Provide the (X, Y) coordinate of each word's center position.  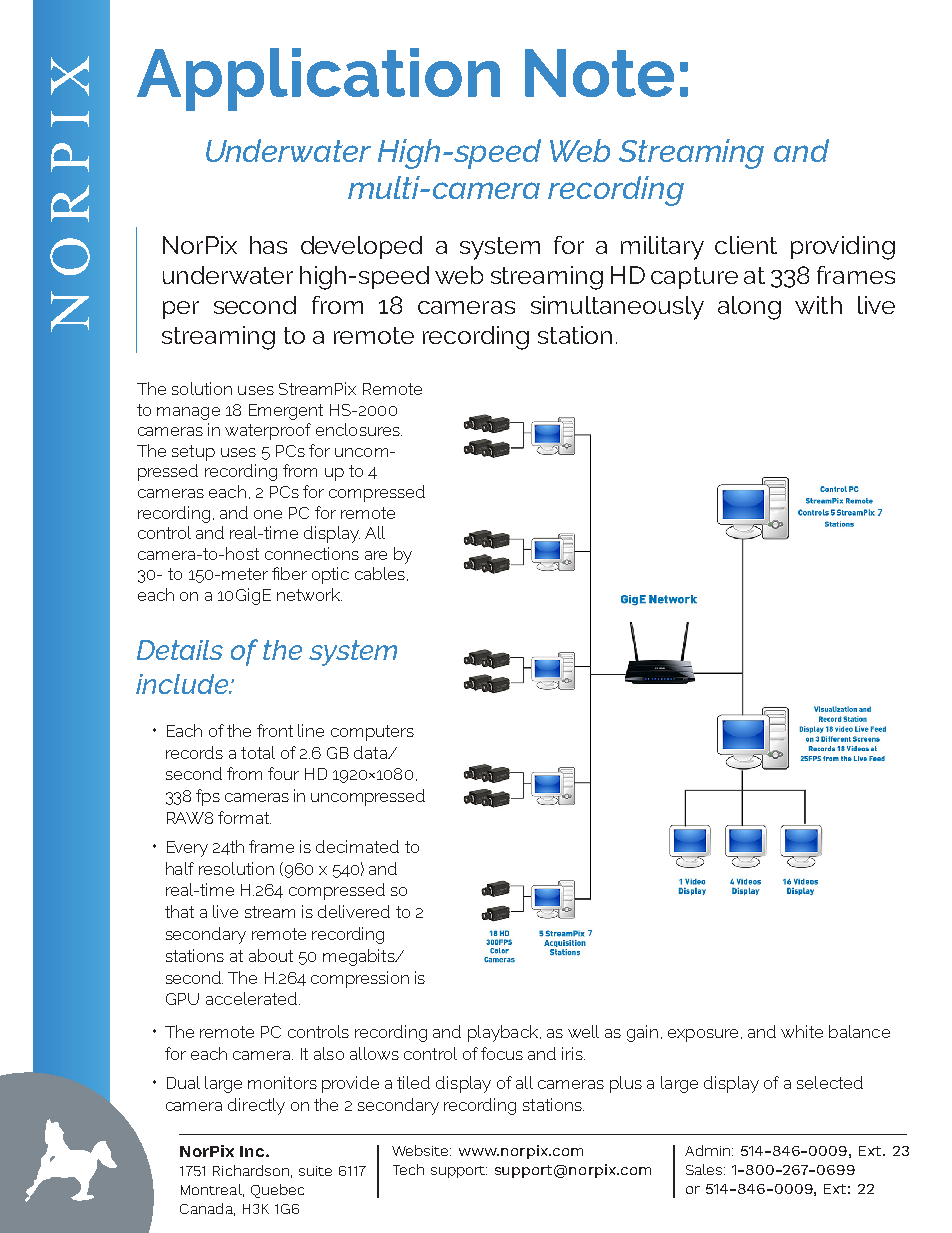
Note (599, 73)
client (746, 245)
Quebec (277, 1191)
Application (318, 79)
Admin (709, 1150)
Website (421, 1150)
